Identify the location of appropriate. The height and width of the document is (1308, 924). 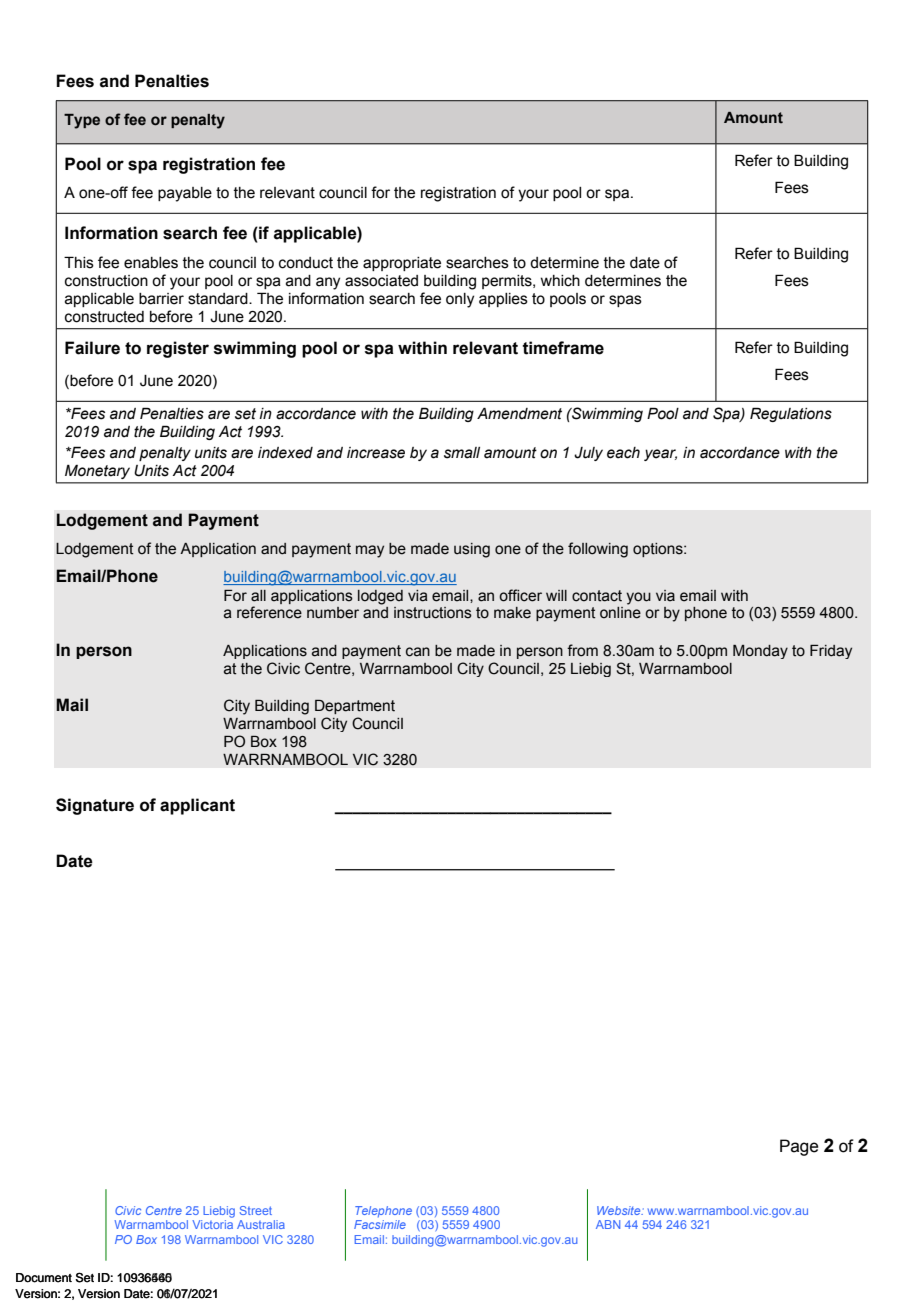
(402, 264).
